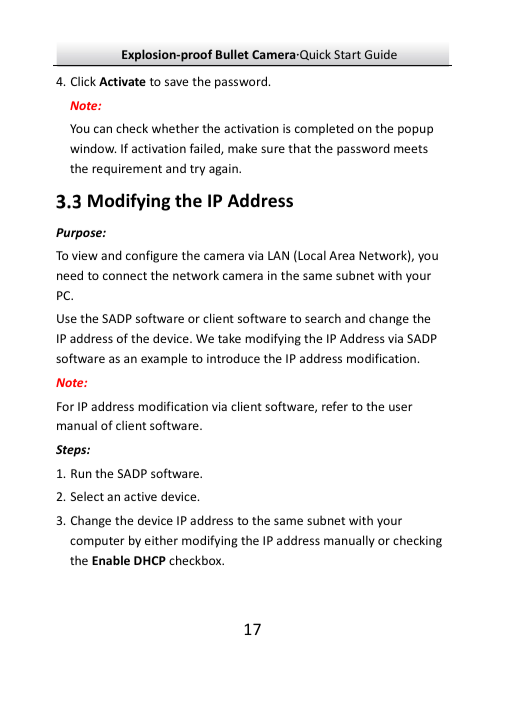  I want to click on meets, so click(411, 149).
